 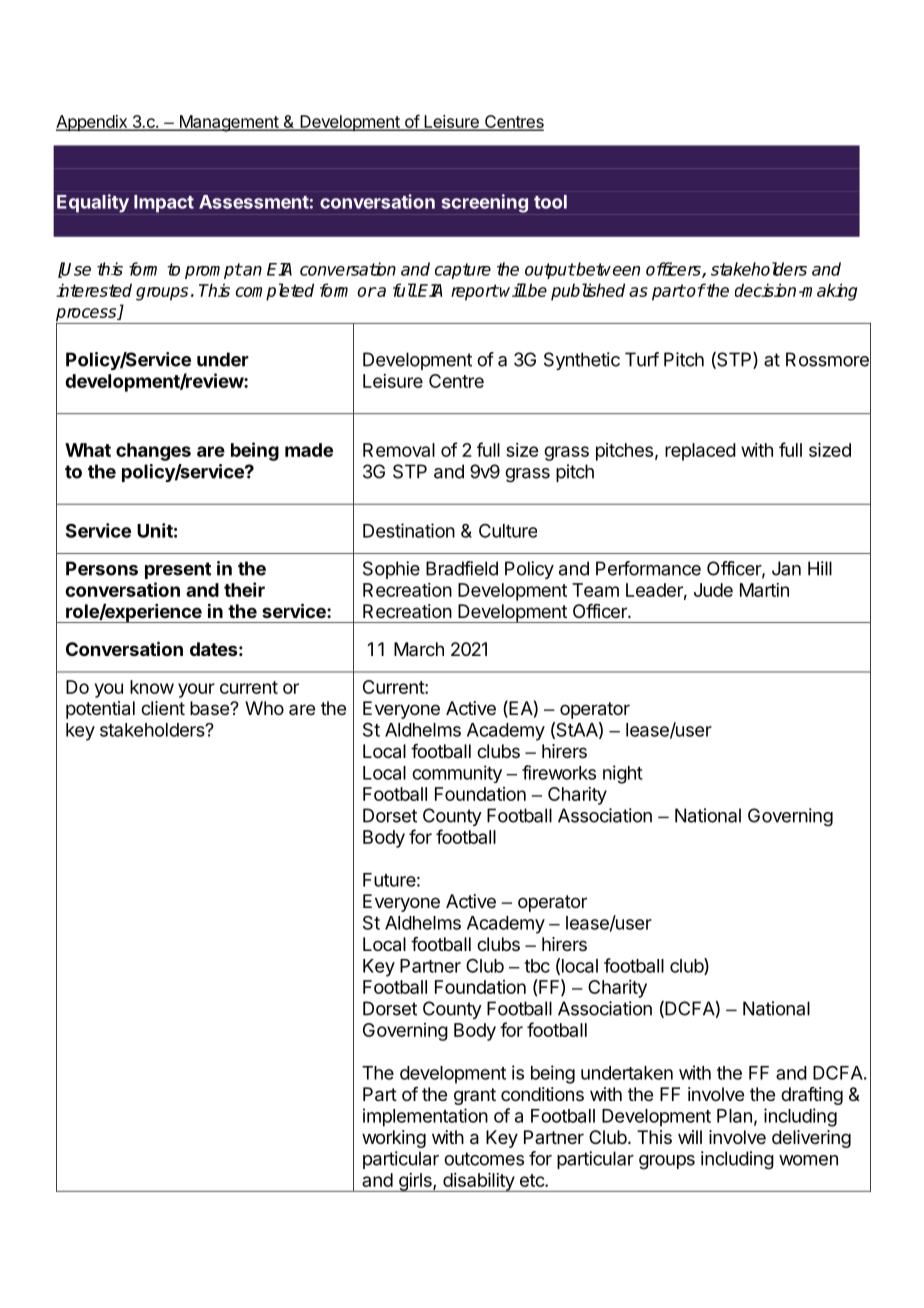 I want to click on changes, so click(x=153, y=452).
